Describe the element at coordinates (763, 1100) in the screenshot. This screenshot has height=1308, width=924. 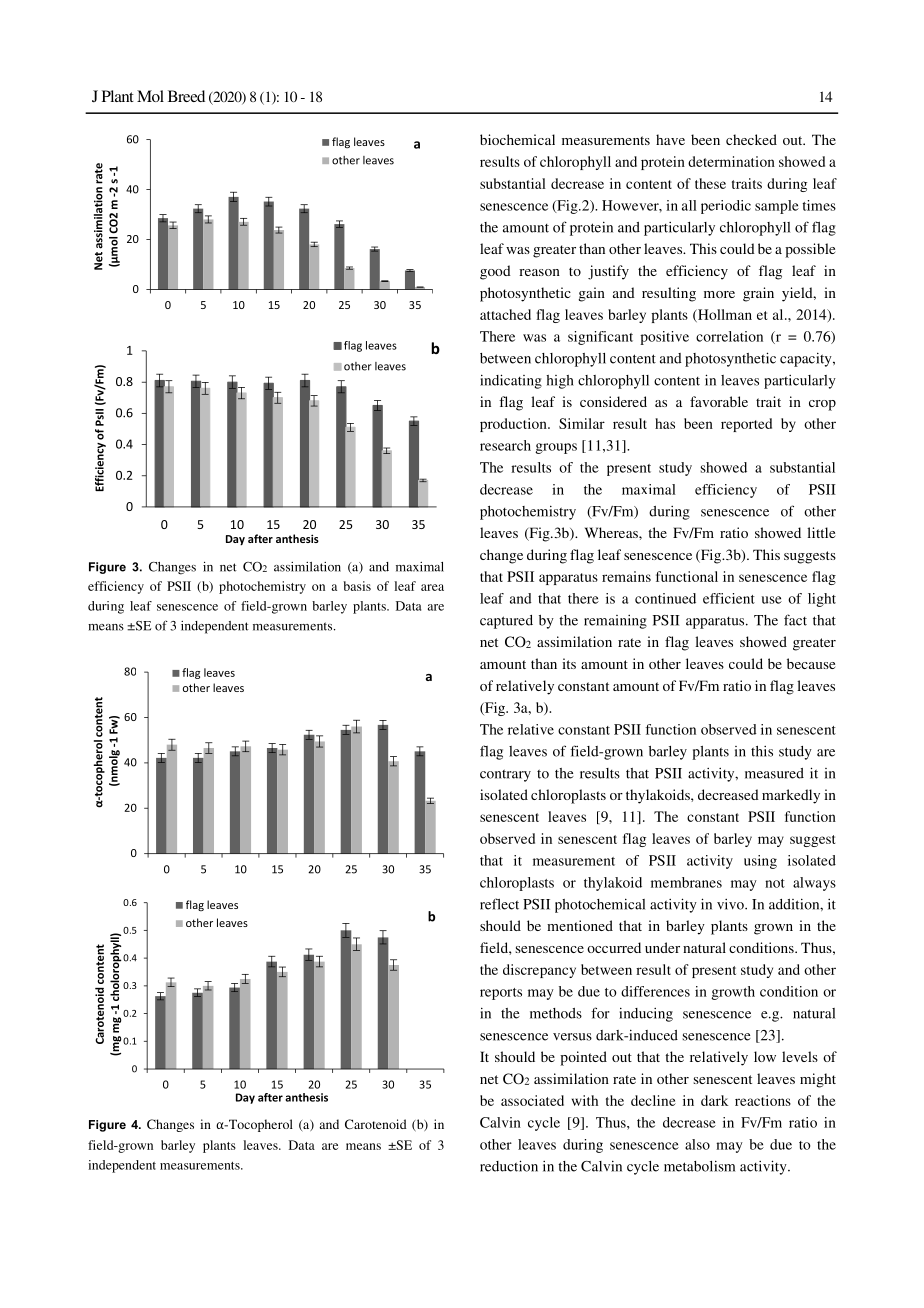
I see `reactions` at that location.
